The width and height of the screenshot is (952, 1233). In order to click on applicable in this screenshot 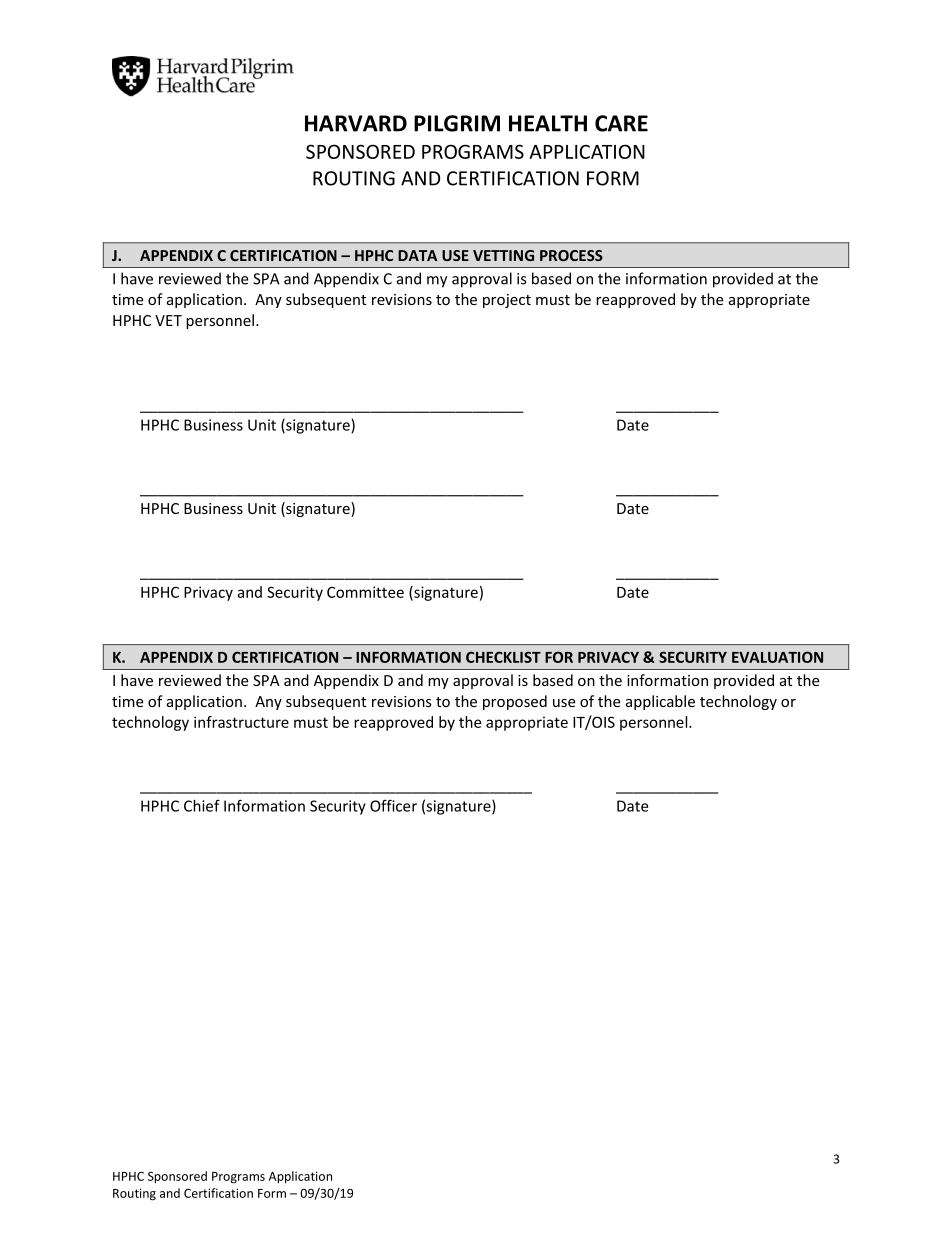, I will do `click(660, 702)`.
